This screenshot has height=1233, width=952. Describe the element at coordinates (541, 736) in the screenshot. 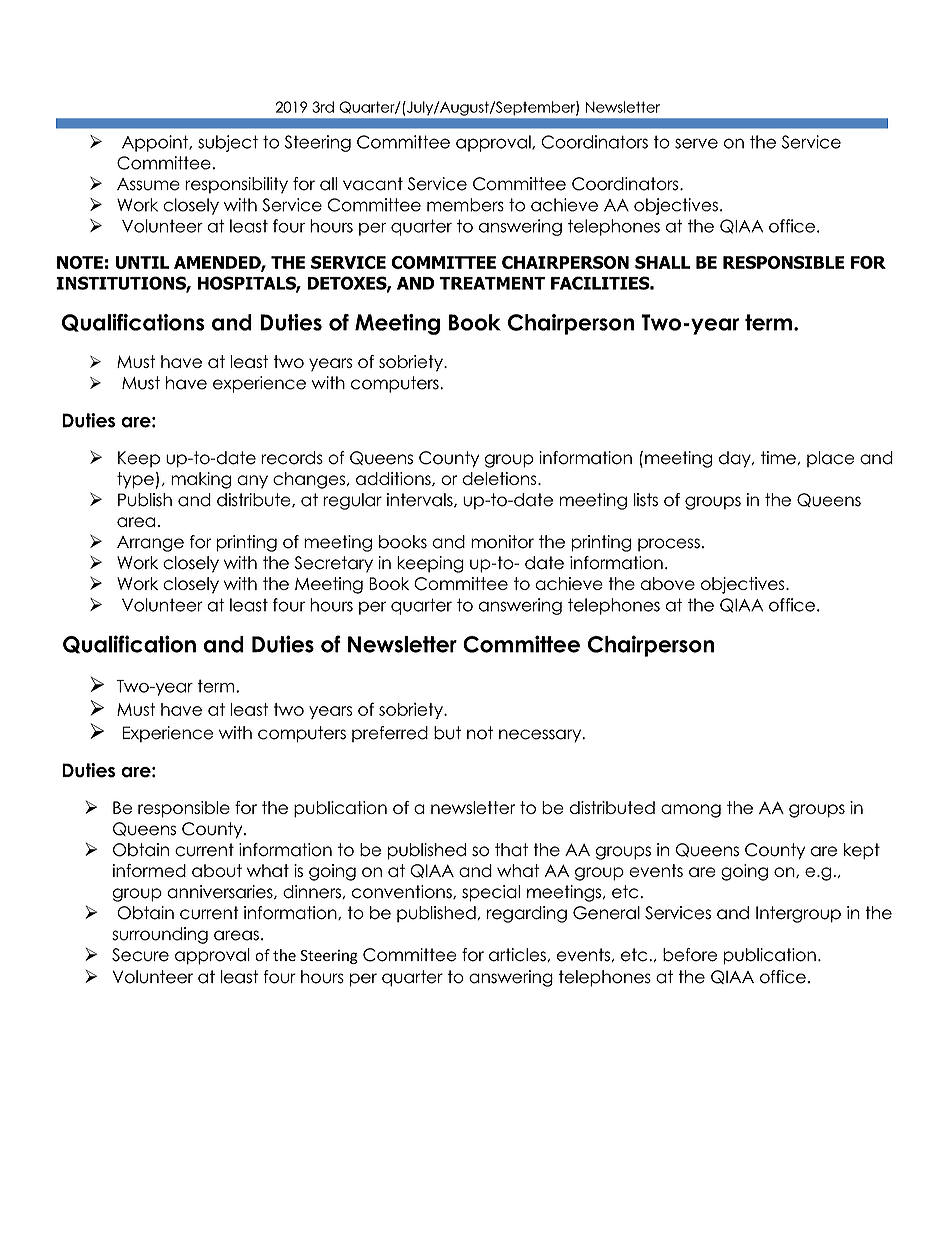

I see `necessary` at that location.
